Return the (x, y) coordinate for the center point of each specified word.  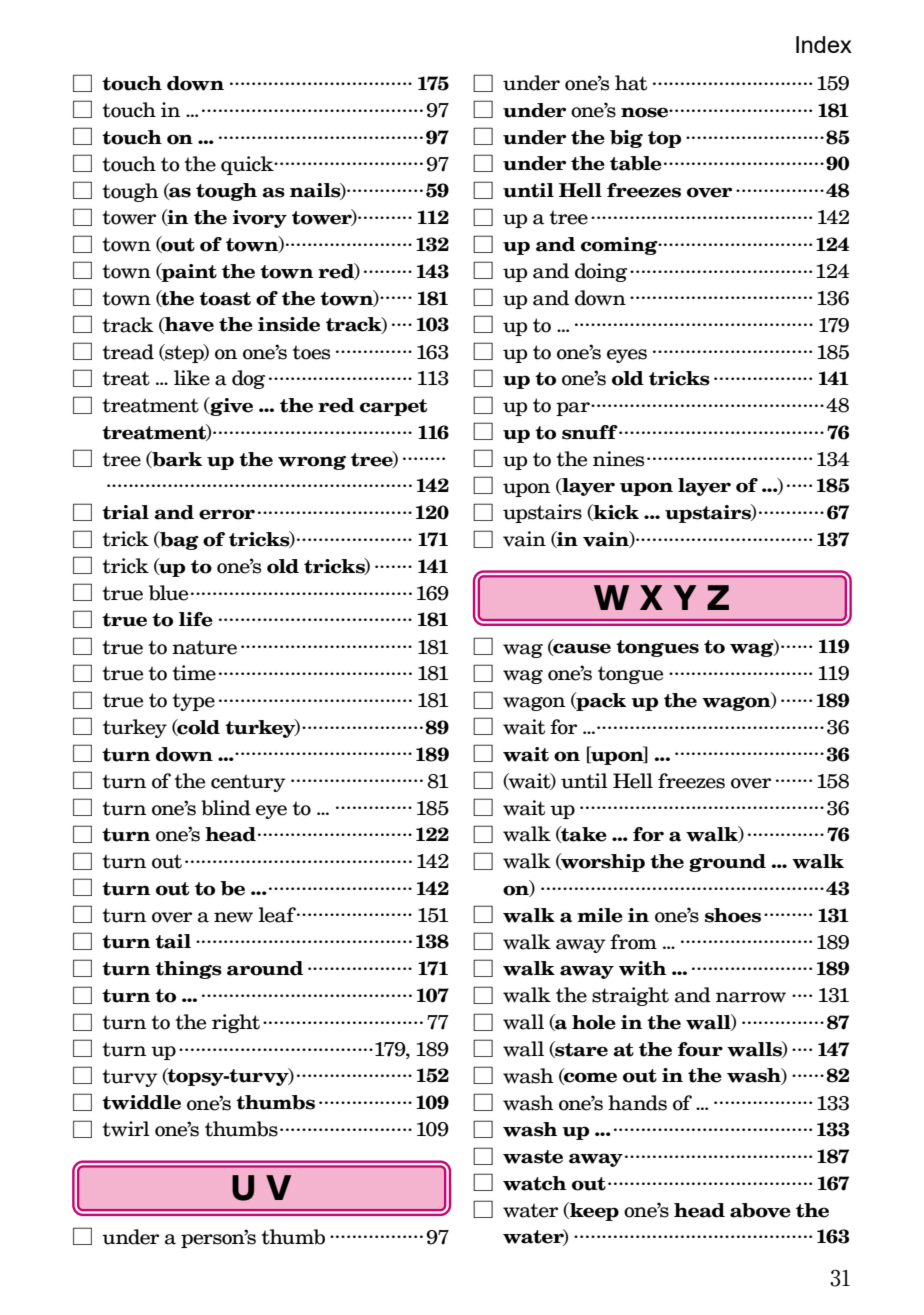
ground (727, 863)
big (626, 139)
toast (225, 299)
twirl (126, 1129)
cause (581, 649)
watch (534, 1183)
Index (824, 44)
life (196, 619)
